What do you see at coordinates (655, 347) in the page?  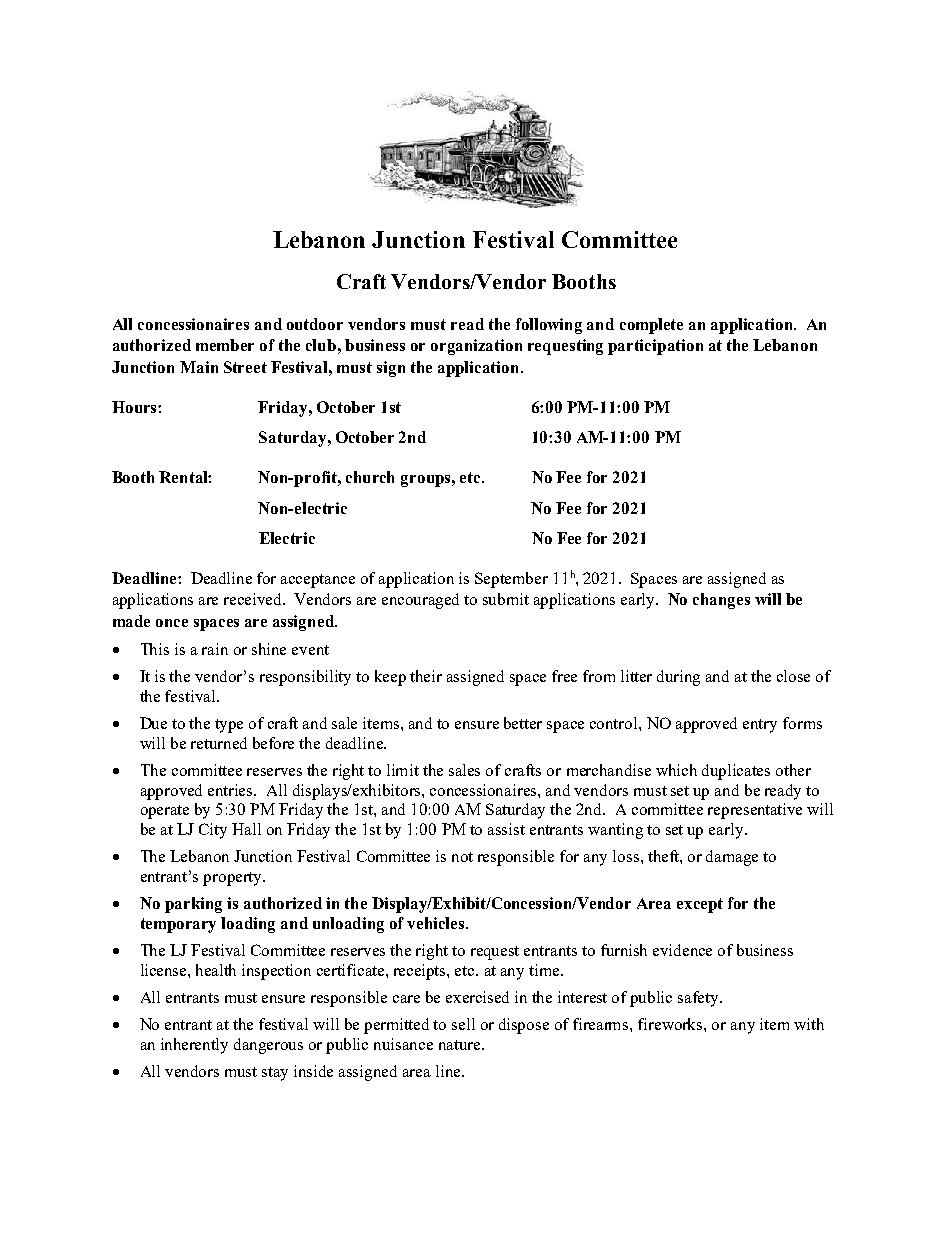 I see `participation` at bounding box center [655, 347].
